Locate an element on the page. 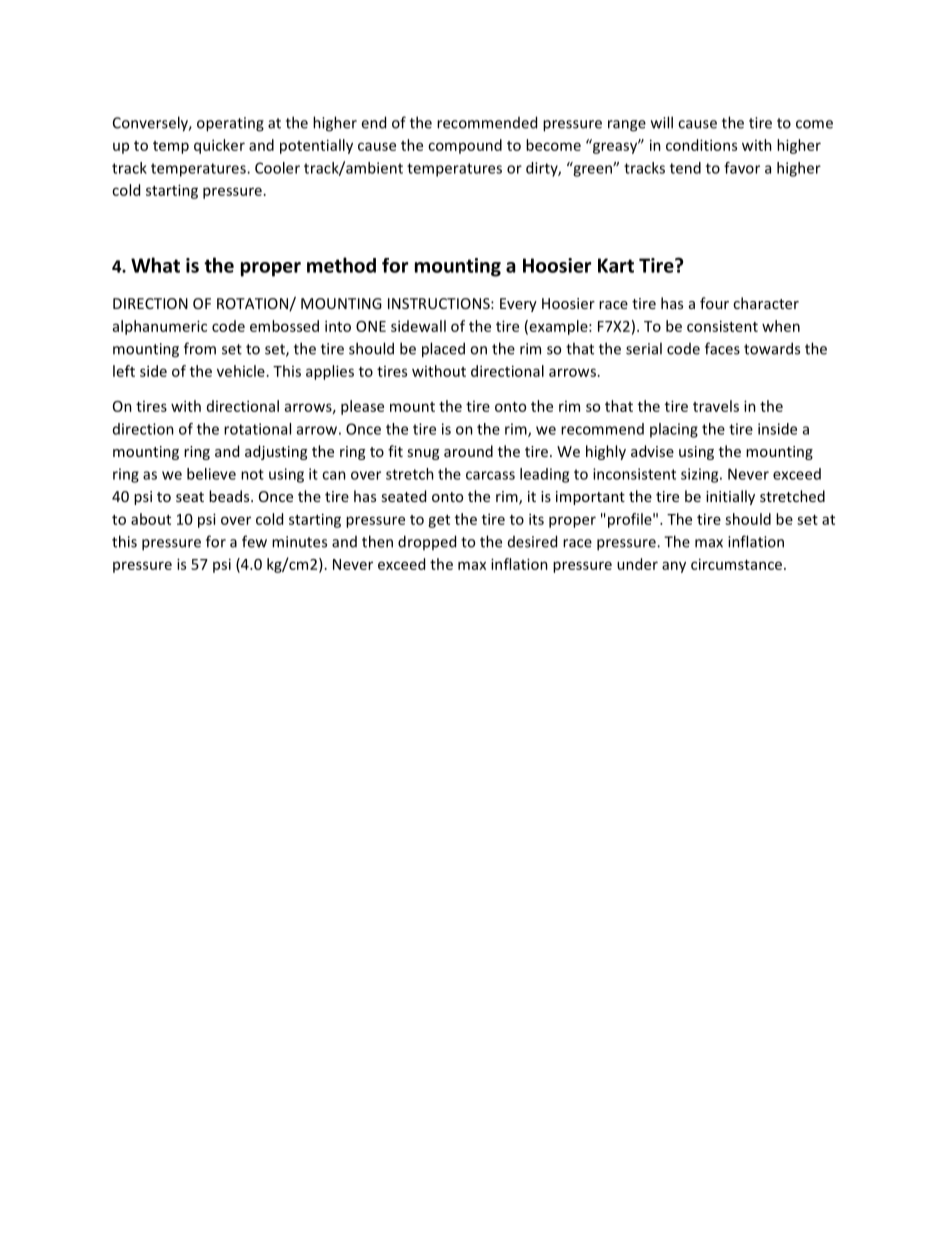 The width and height of the image is (952, 1233). conditions is located at coordinates (701, 145).
